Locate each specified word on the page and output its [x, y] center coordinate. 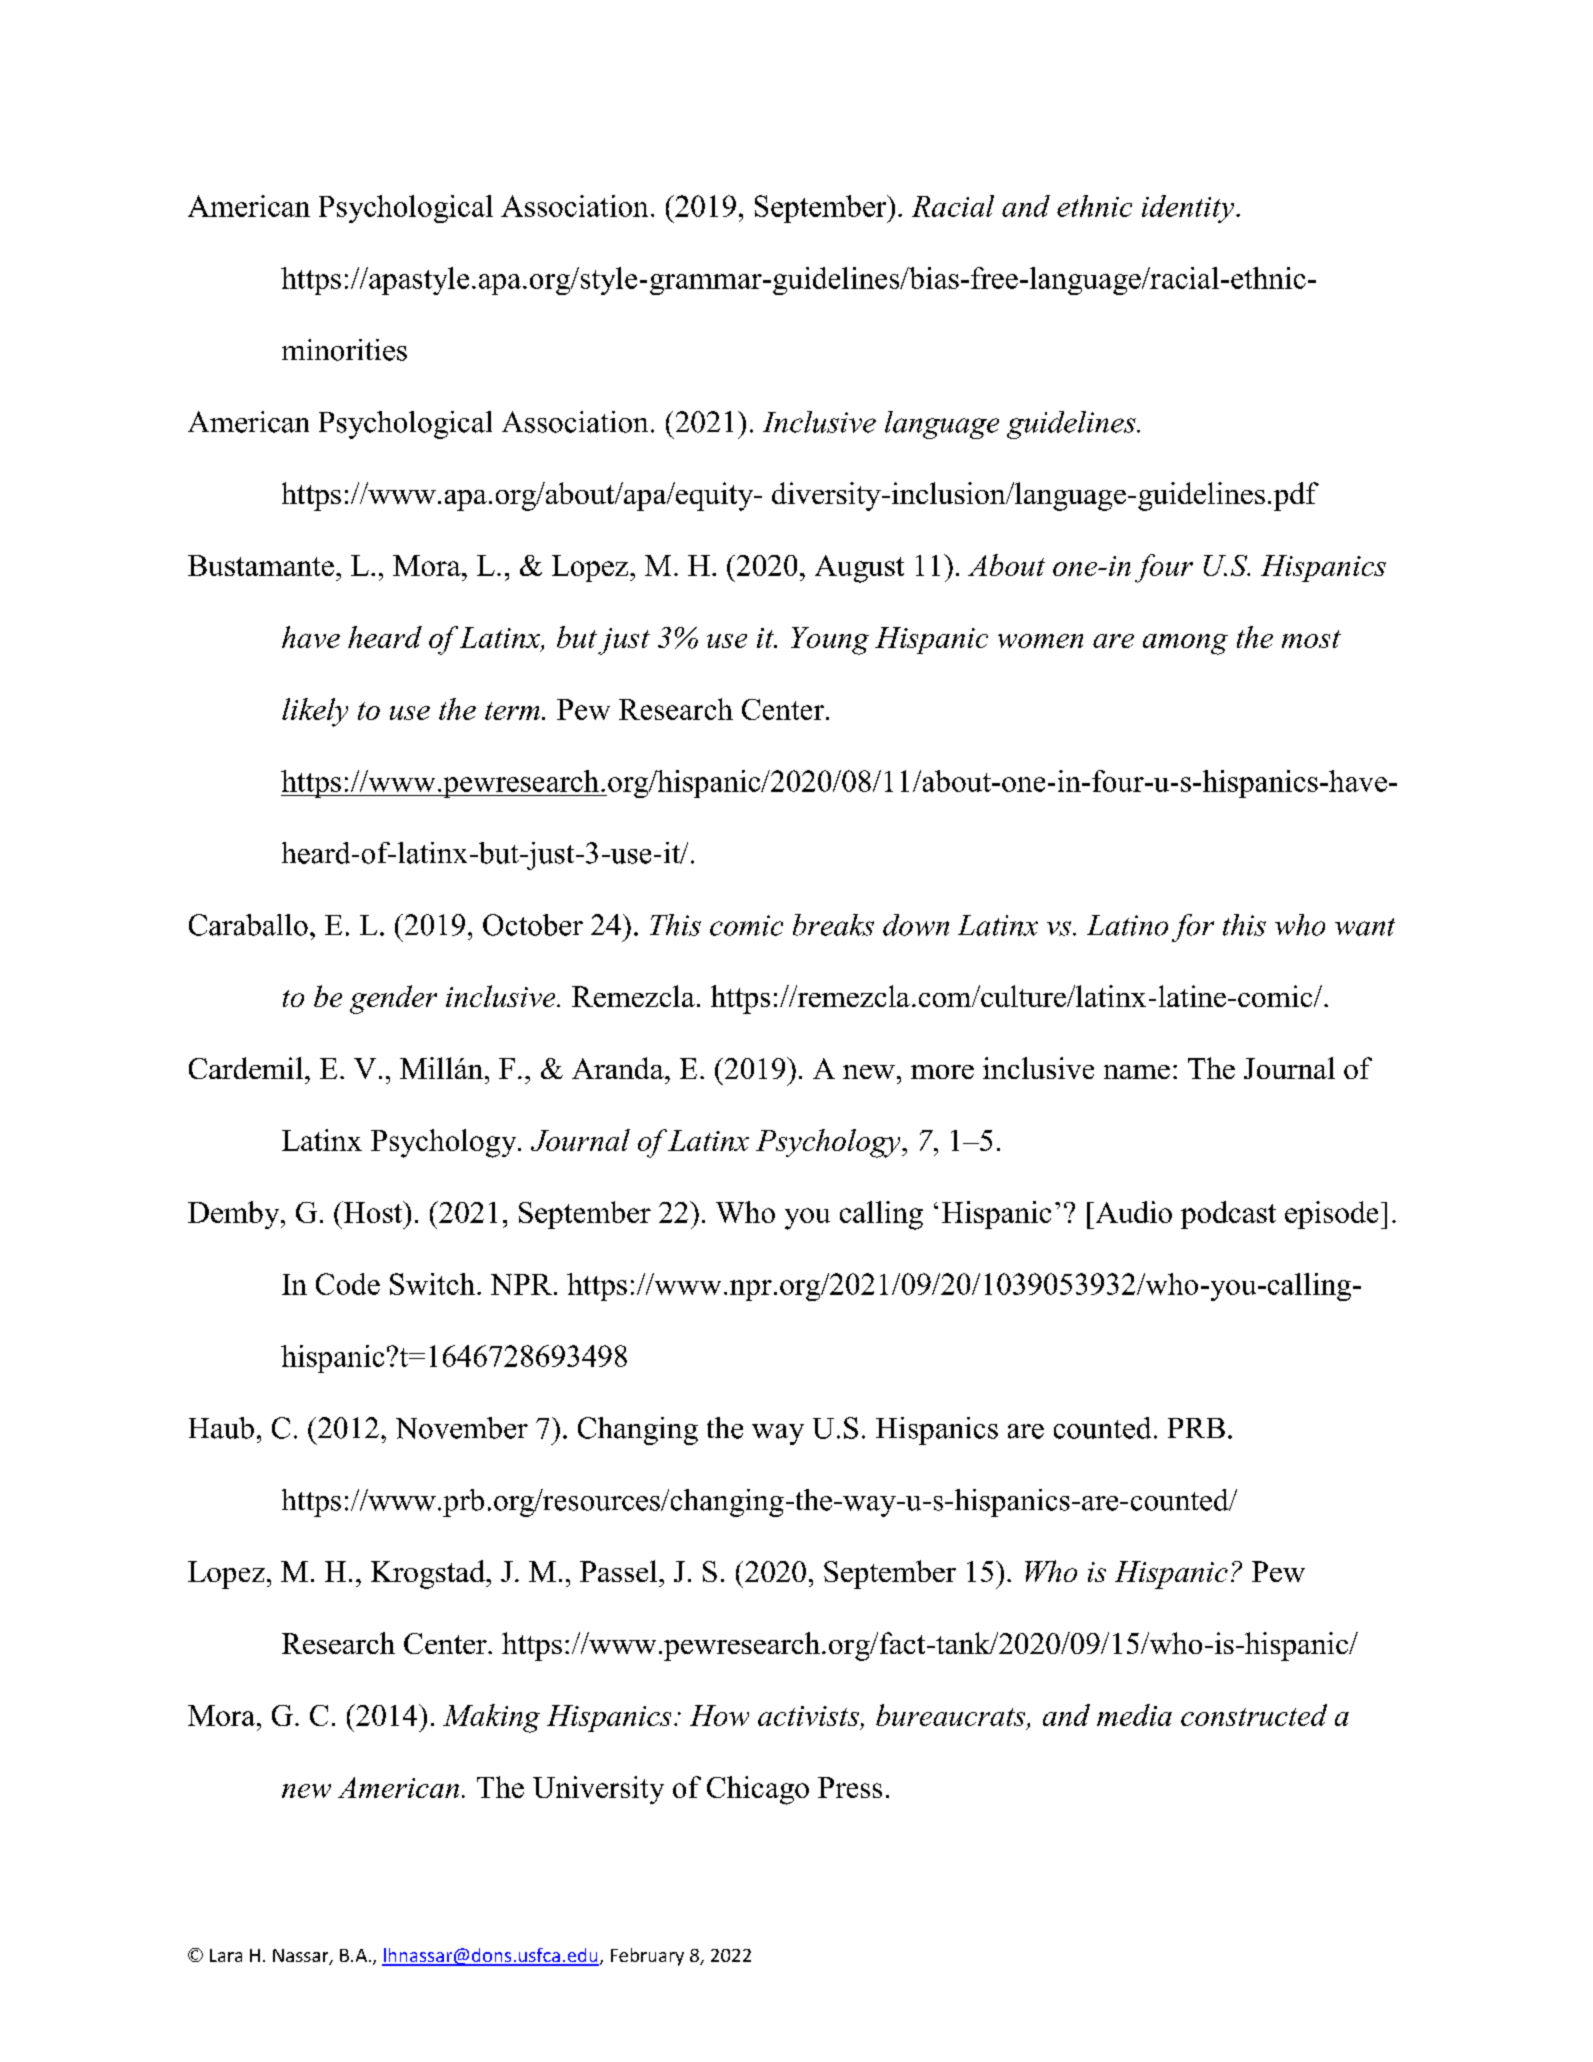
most [1311, 639]
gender [393, 999]
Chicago [758, 1790]
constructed [1254, 1715]
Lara [226, 1955]
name [1137, 1072]
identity [1189, 209]
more [942, 1072]
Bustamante [261, 565]
